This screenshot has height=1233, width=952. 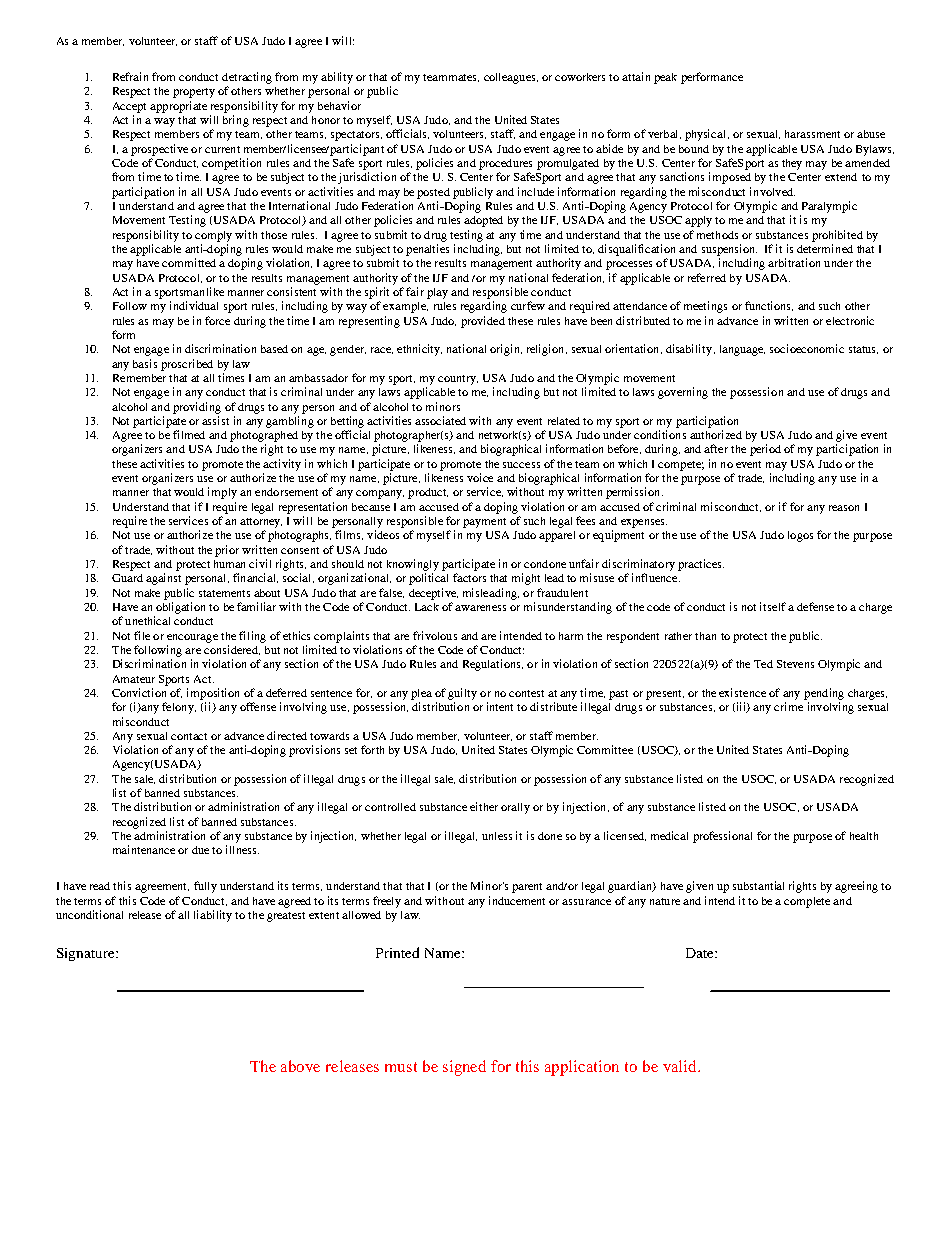 What do you see at coordinates (163, 579) in the screenshot?
I see `against` at bounding box center [163, 579].
